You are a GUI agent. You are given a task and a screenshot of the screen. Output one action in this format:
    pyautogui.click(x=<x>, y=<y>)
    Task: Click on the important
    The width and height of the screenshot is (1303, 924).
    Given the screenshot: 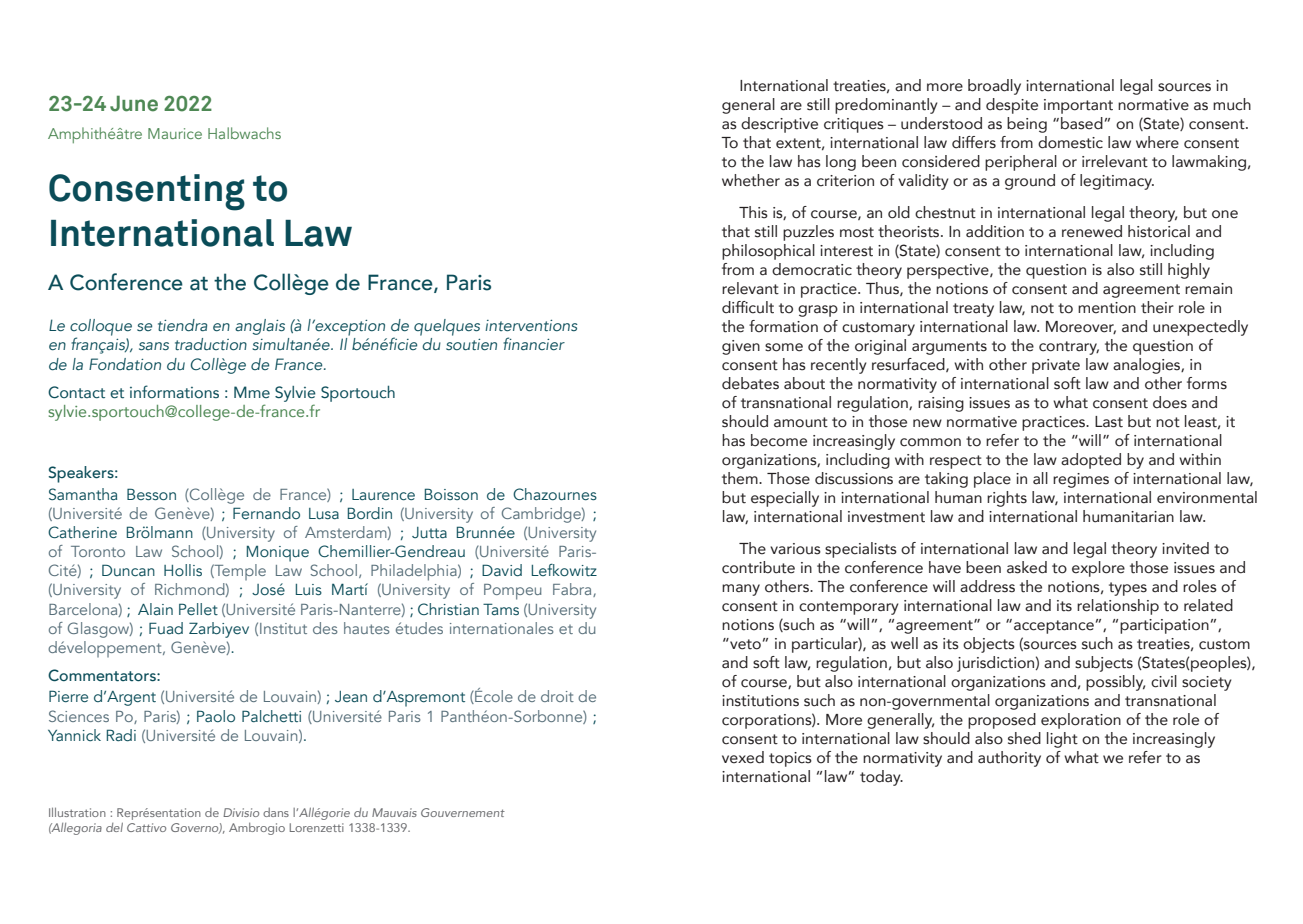 What is the action you would take?
    pyautogui.click(x=1078, y=106)
